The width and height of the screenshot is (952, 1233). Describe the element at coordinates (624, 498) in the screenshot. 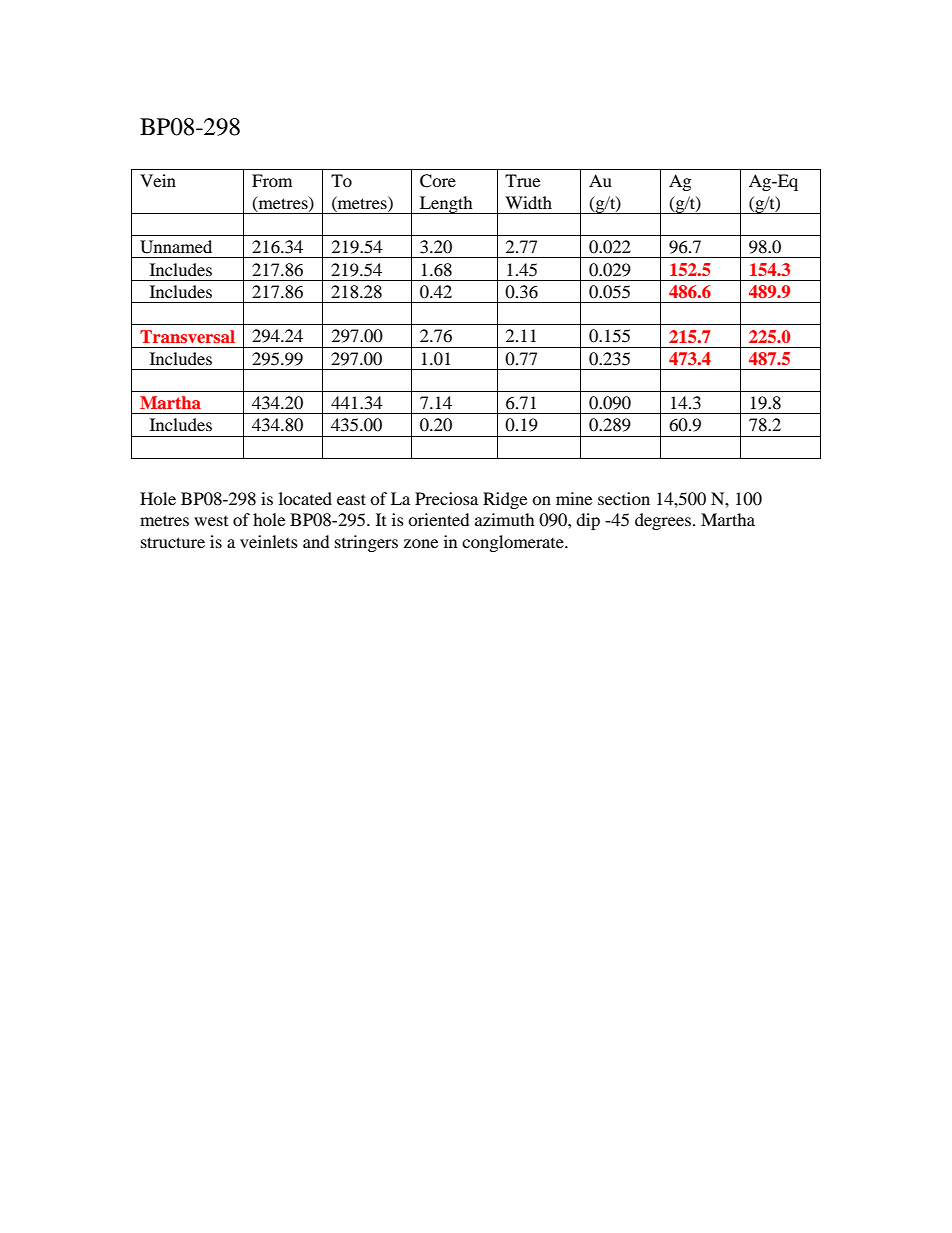

I see `section` at that location.
